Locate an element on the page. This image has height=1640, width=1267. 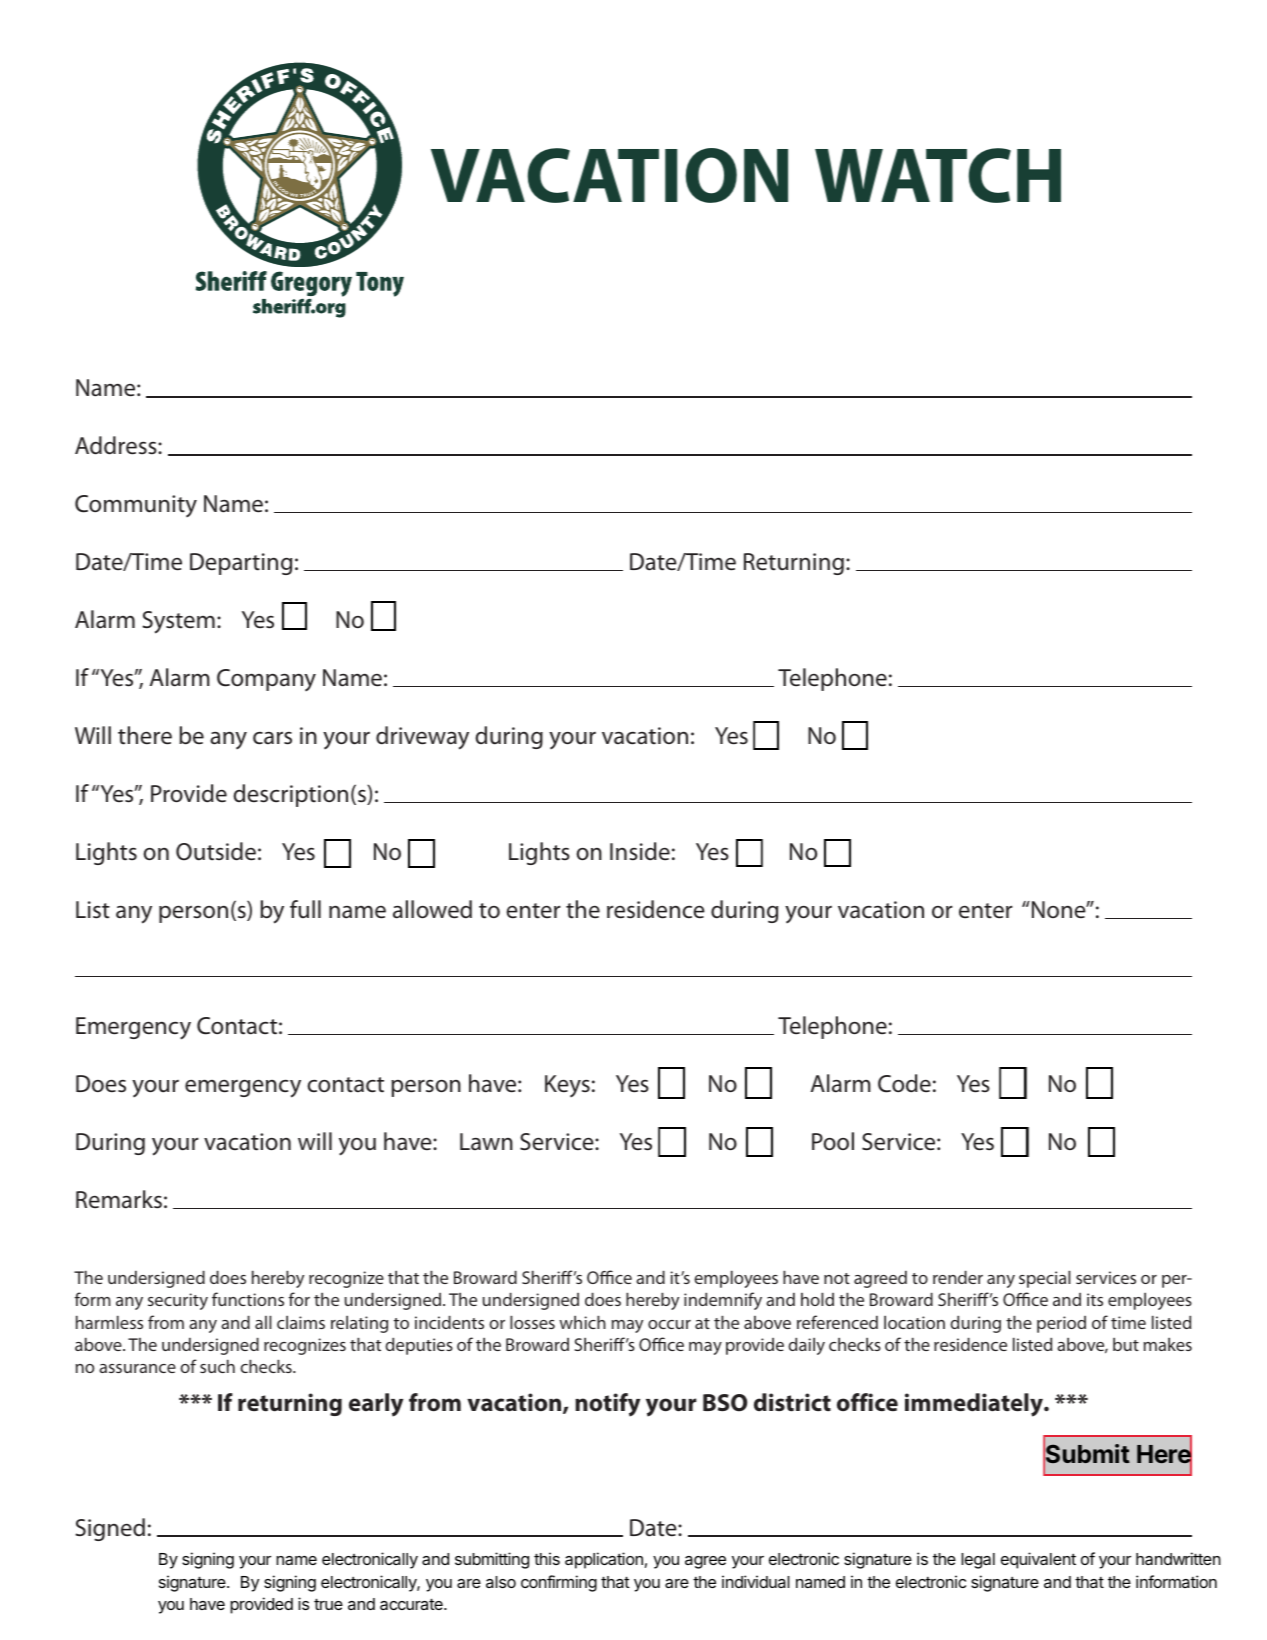
Remarks is located at coordinates (119, 1199).
